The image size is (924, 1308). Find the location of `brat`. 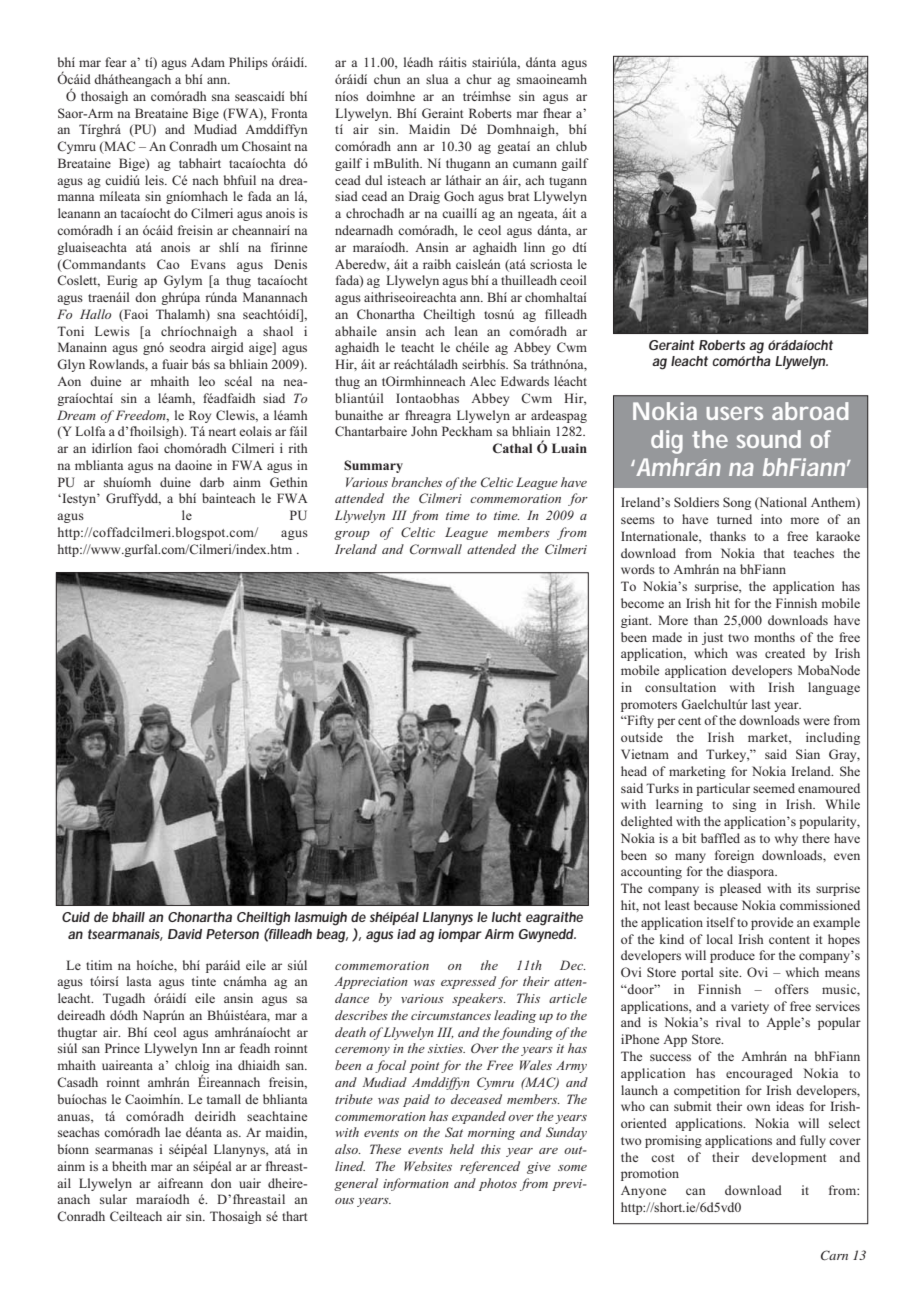

brat is located at coordinates (518, 196).
